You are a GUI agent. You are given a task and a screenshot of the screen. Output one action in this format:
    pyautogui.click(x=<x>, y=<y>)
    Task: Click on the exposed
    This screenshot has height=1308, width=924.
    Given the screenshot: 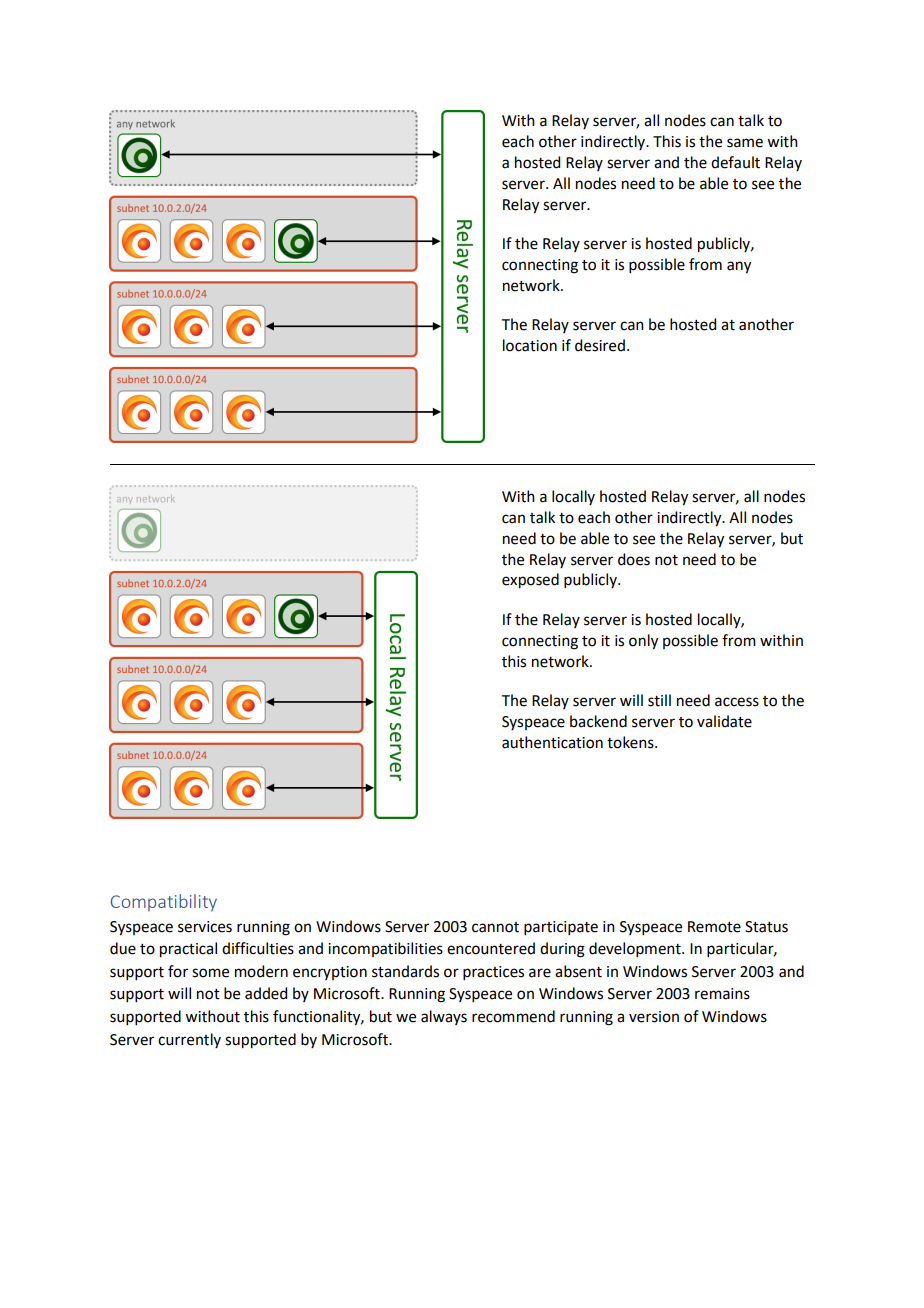 What is the action you would take?
    pyautogui.click(x=530, y=581)
